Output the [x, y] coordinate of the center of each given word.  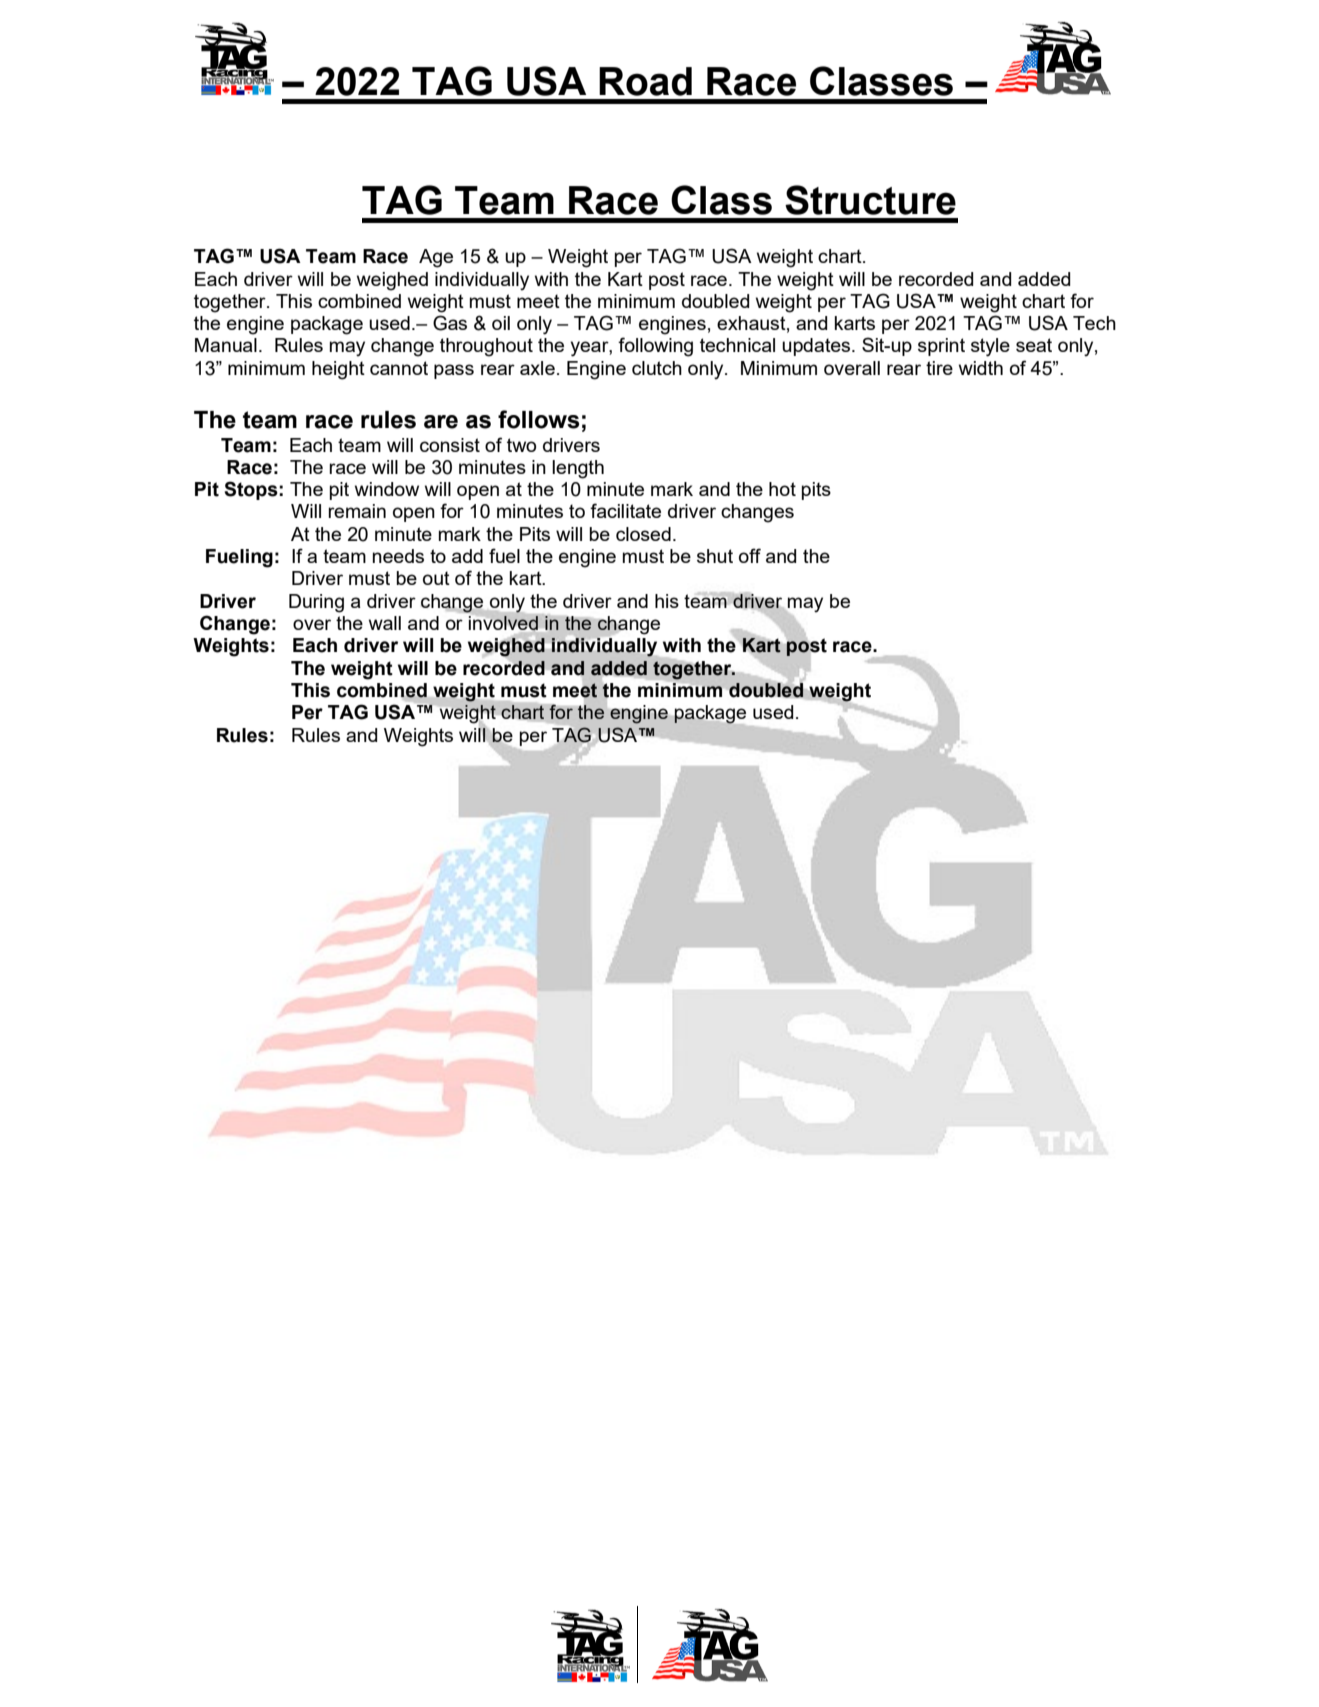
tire [939, 368]
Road [645, 81]
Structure [870, 200]
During [316, 603]
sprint [941, 347]
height [338, 370]
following [655, 347]
